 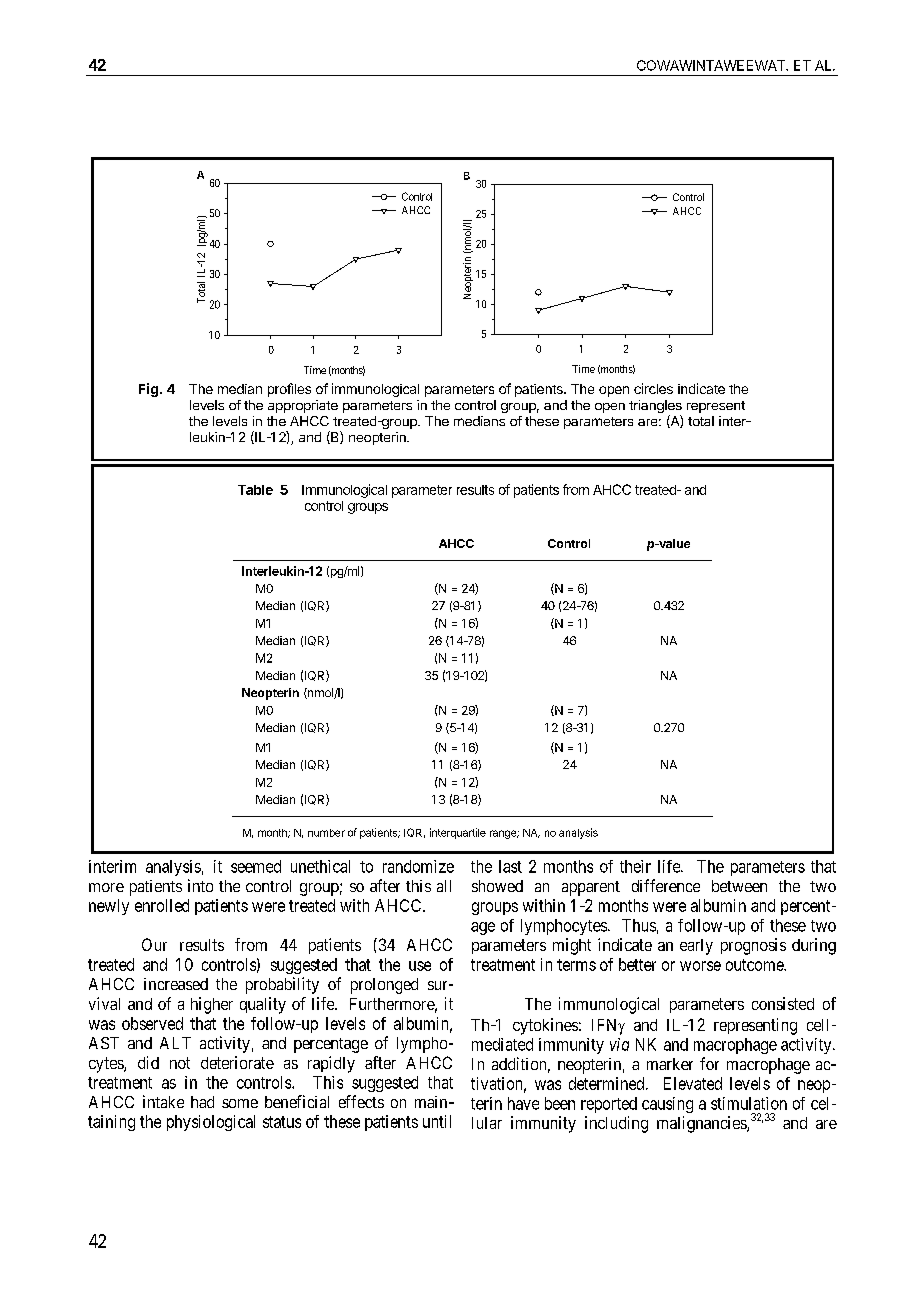 What do you see at coordinates (148, 390) in the screenshot?
I see `Fig` at bounding box center [148, 390].
